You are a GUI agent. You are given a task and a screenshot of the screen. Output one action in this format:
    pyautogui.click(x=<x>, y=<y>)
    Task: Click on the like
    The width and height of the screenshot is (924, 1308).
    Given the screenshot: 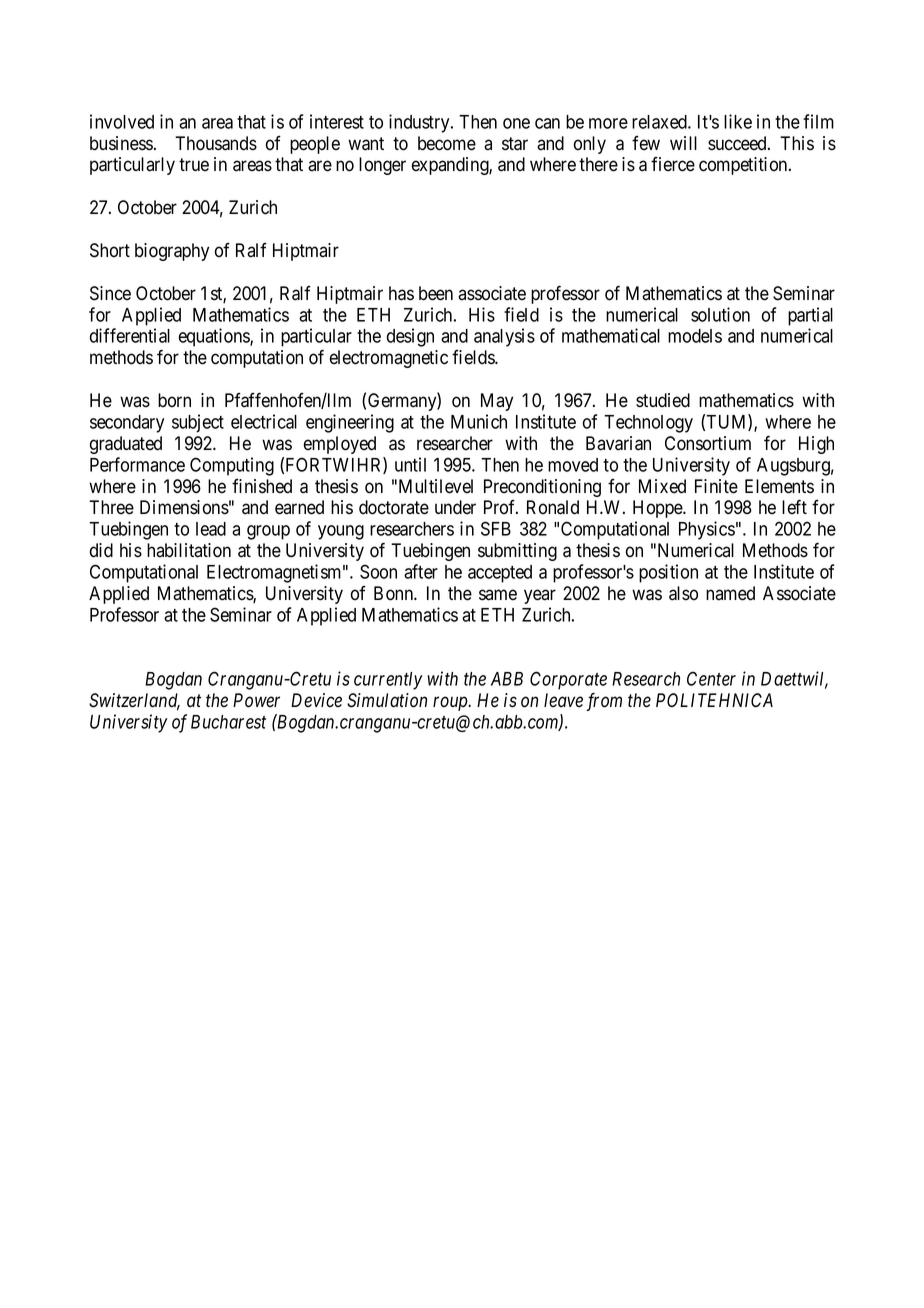 What is the action you would take?
    pyautogui.click(x=738, y=121)
